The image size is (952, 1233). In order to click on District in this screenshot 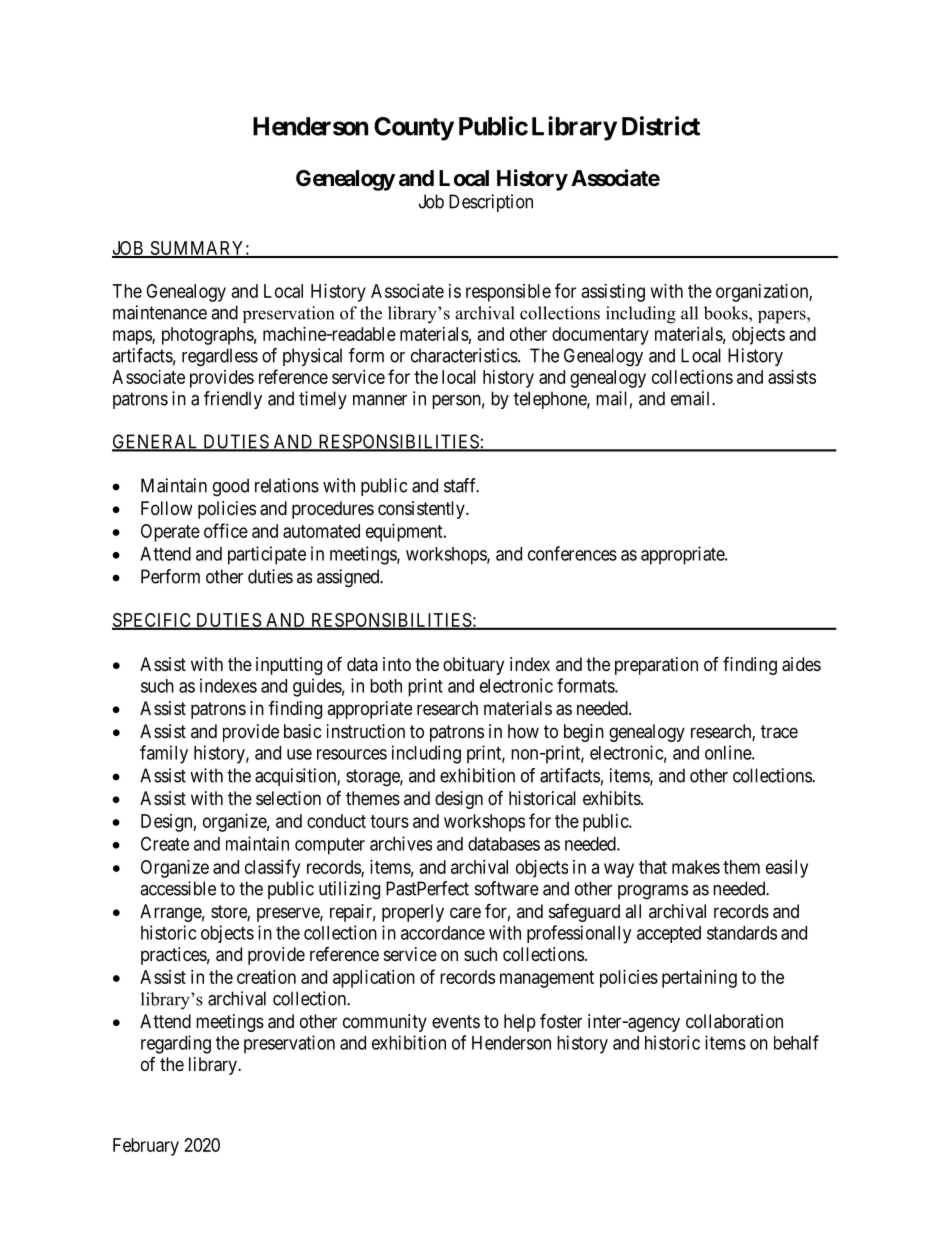, I will do `click(661, 126)`.
